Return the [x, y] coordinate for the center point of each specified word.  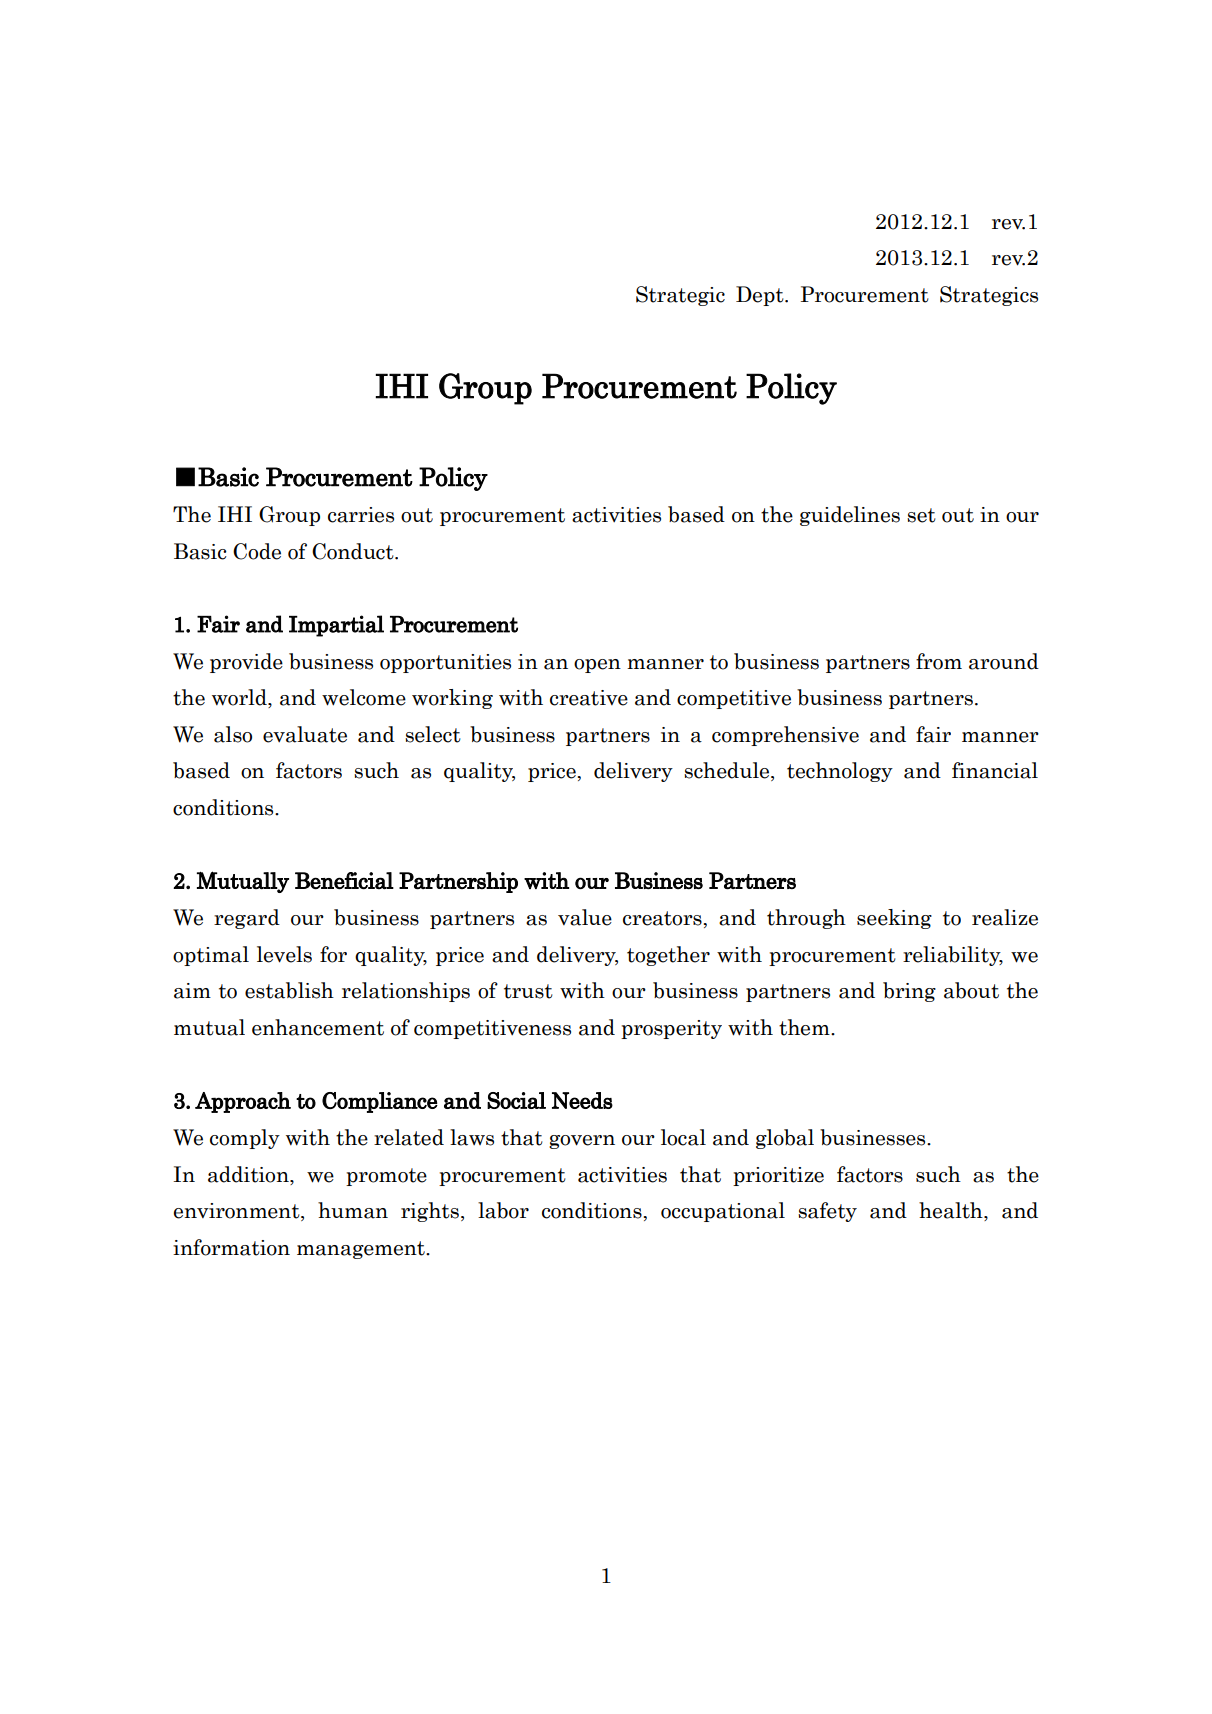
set [921, 515]
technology [840, 772]
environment [238, 1212]
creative [589, 698]
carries [361, 515]
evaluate [305, 734]
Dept [761, 296]
